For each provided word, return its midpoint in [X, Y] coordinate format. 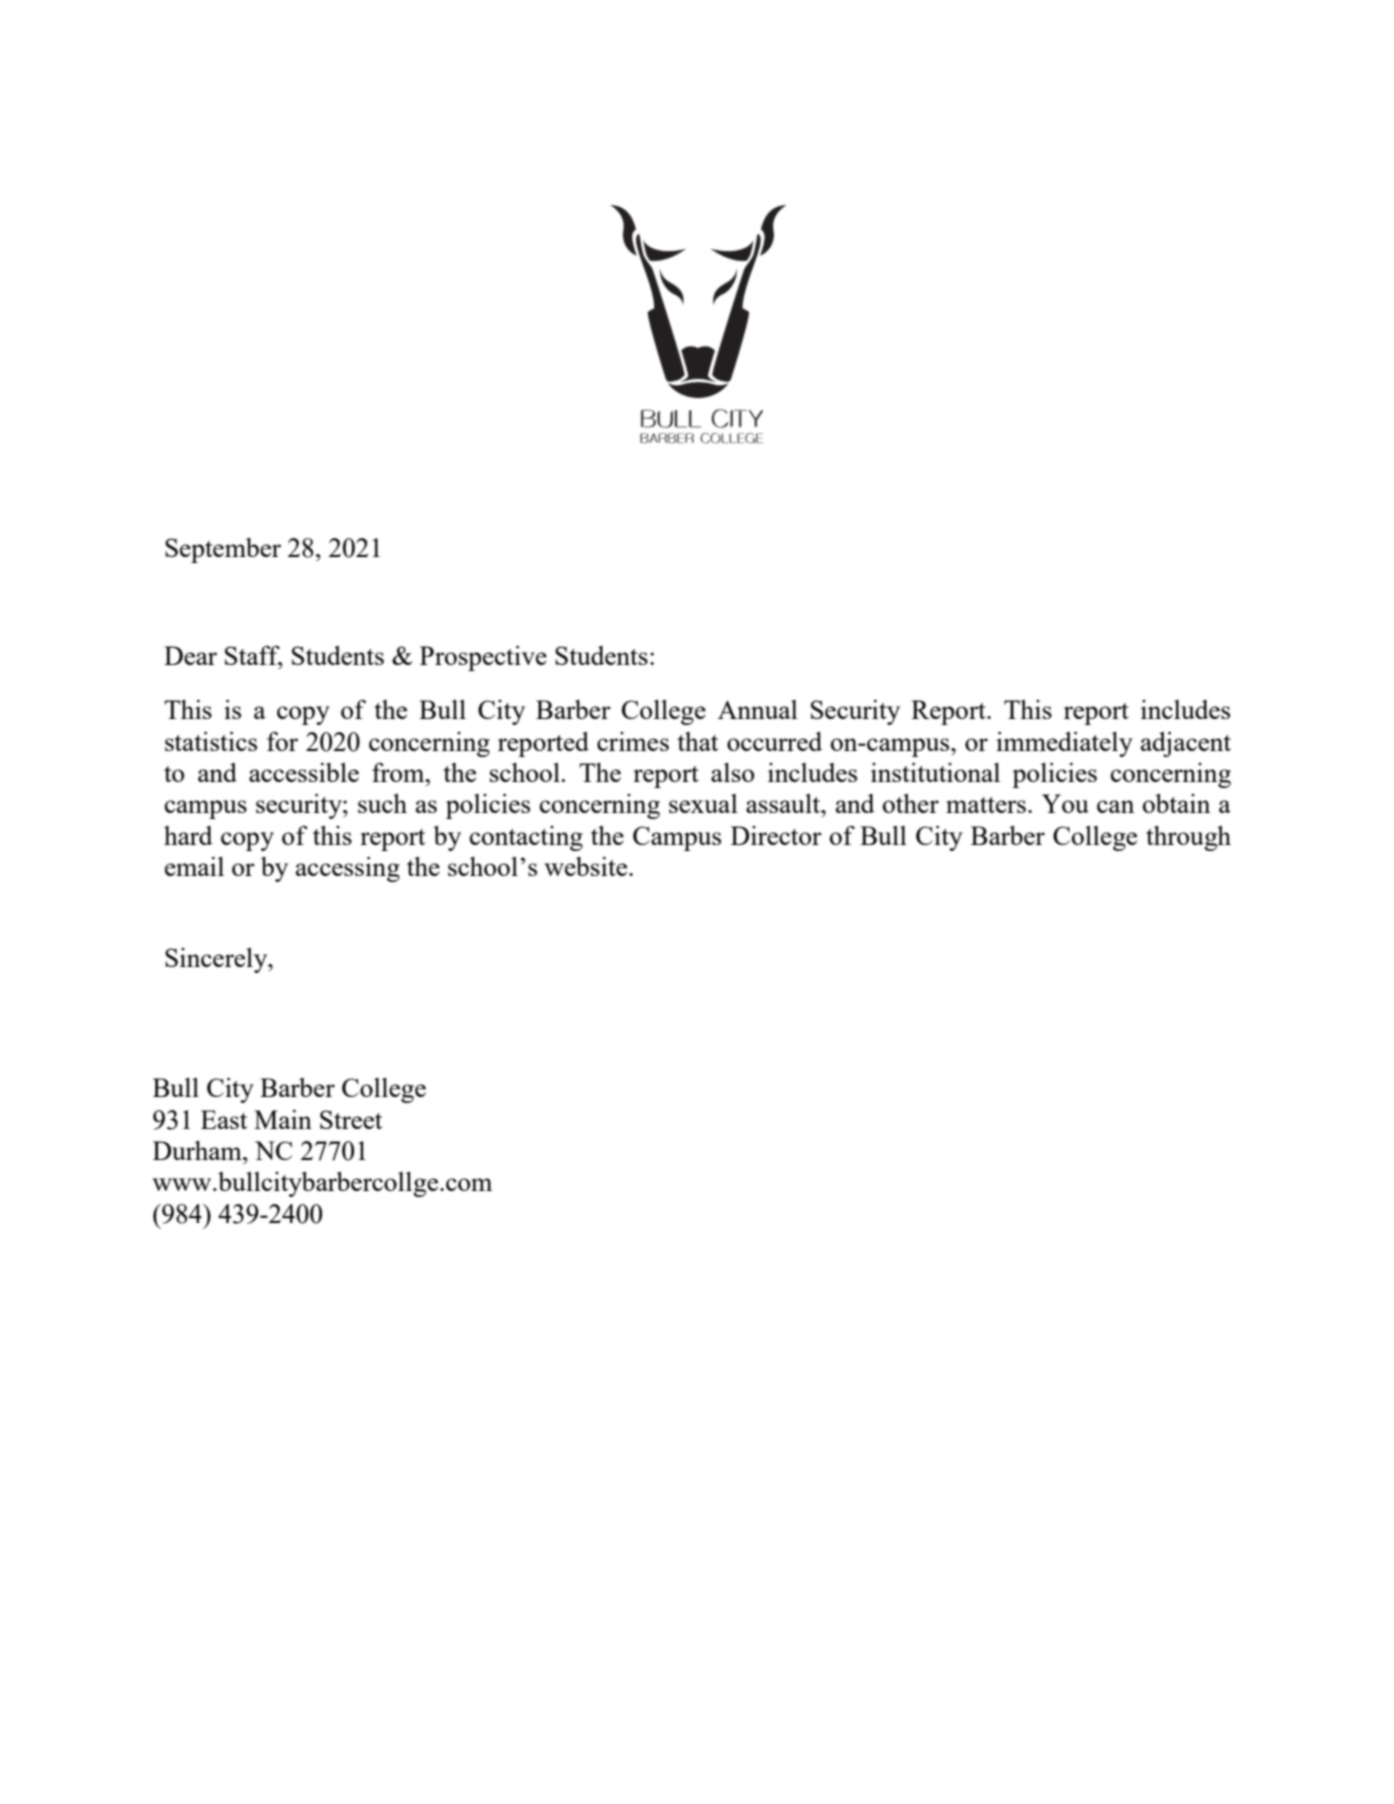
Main [283, 1119]
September [223, 550]
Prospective [483, 658]
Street [351, 1119]
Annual [758, 709]
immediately [1064, 744]
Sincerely [217, 960]
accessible [304, 772]
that [697, 741]
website [587, 866]
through [1188, 838]
